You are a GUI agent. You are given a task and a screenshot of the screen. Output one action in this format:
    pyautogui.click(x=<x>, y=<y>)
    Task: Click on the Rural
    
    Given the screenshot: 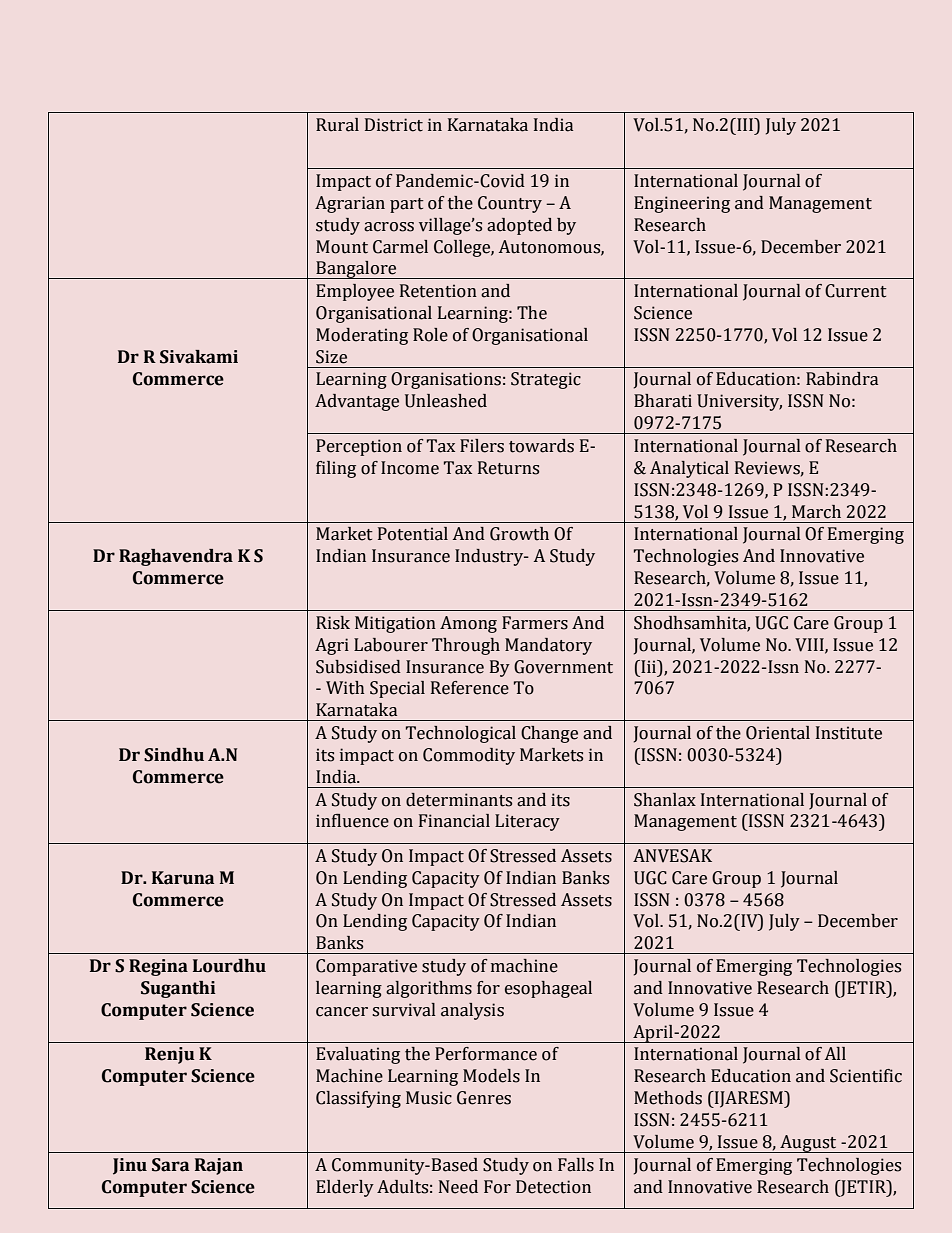 What is the action you would take?
    pyautogui.click(x=337, y=125)
